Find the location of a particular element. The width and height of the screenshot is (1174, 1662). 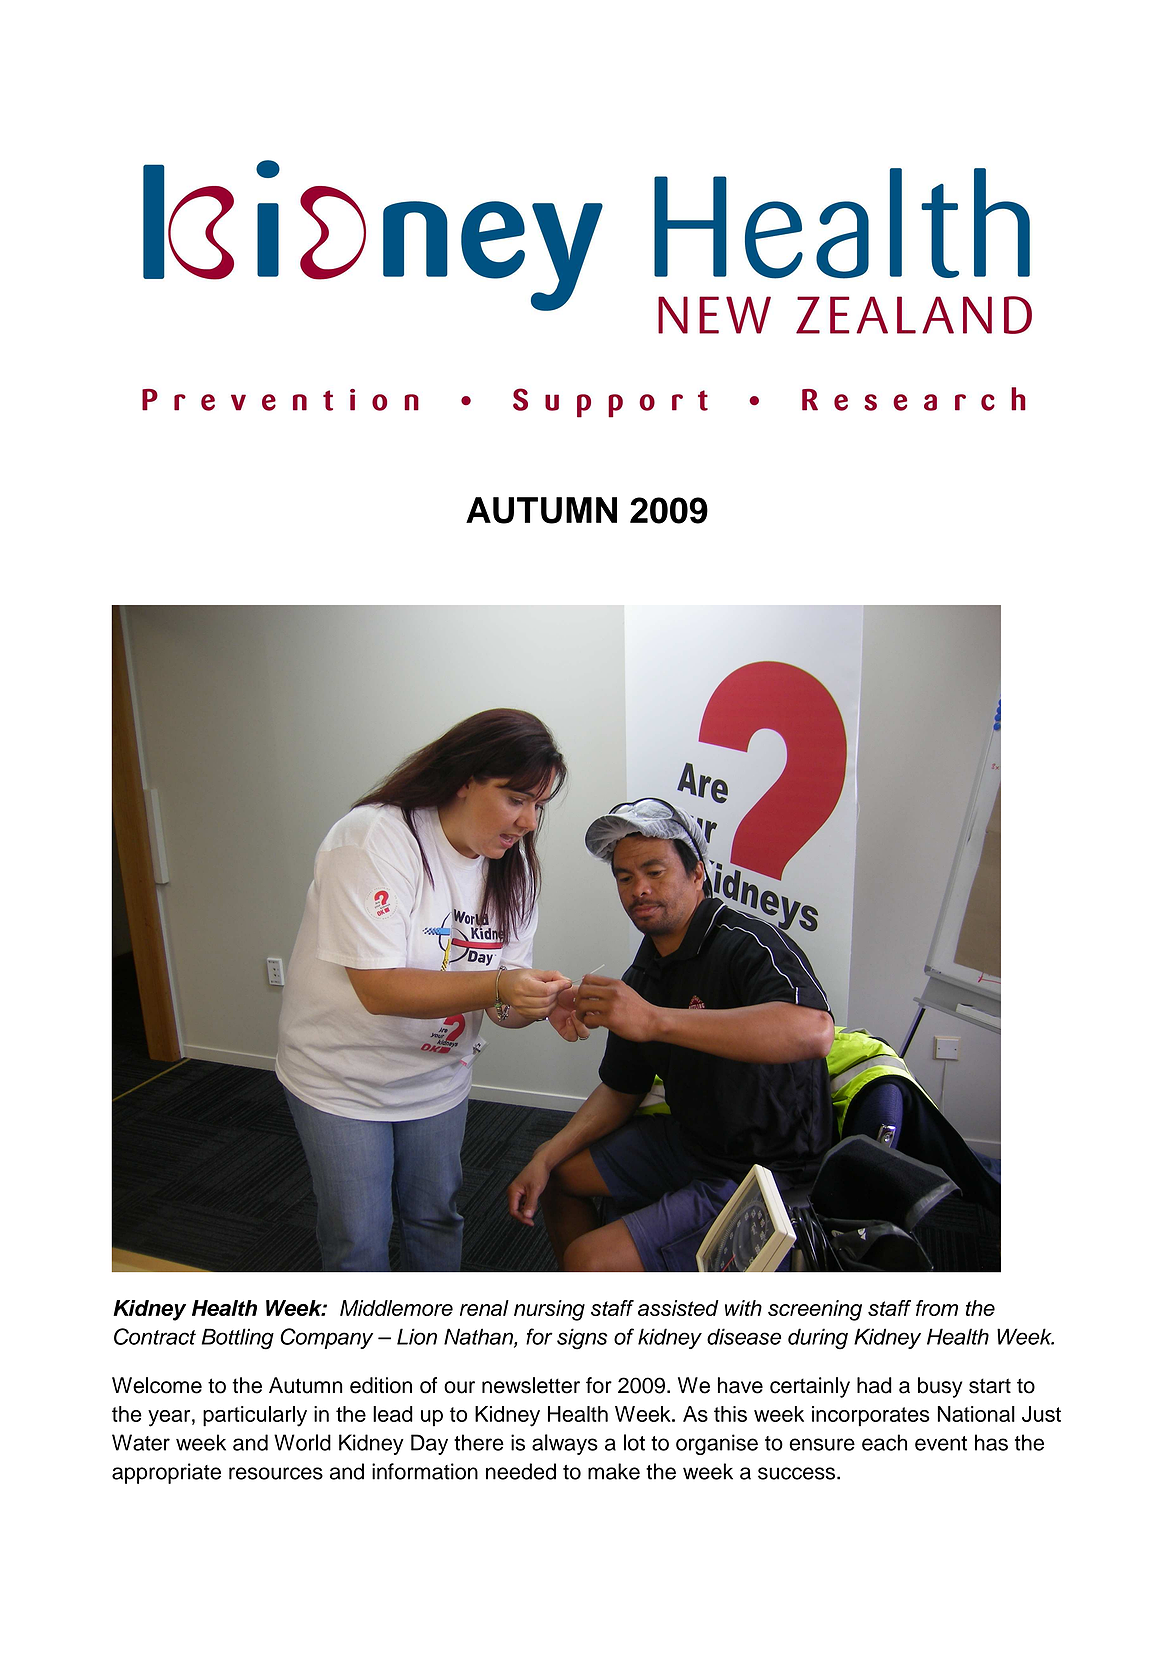

this is located at coordinates (730, 1414).
